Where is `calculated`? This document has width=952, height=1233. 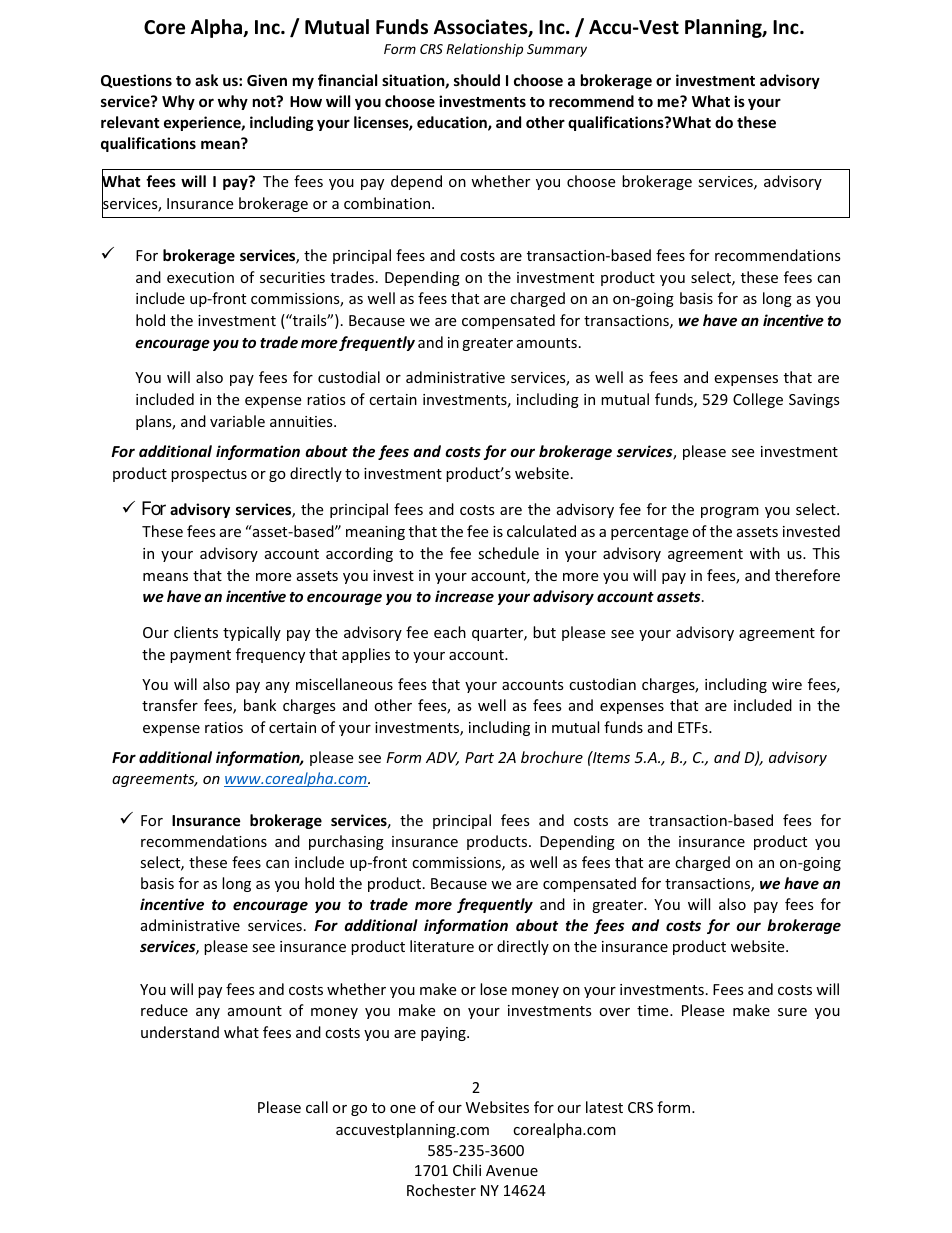 calculated is located at coordinates (541, 531).
